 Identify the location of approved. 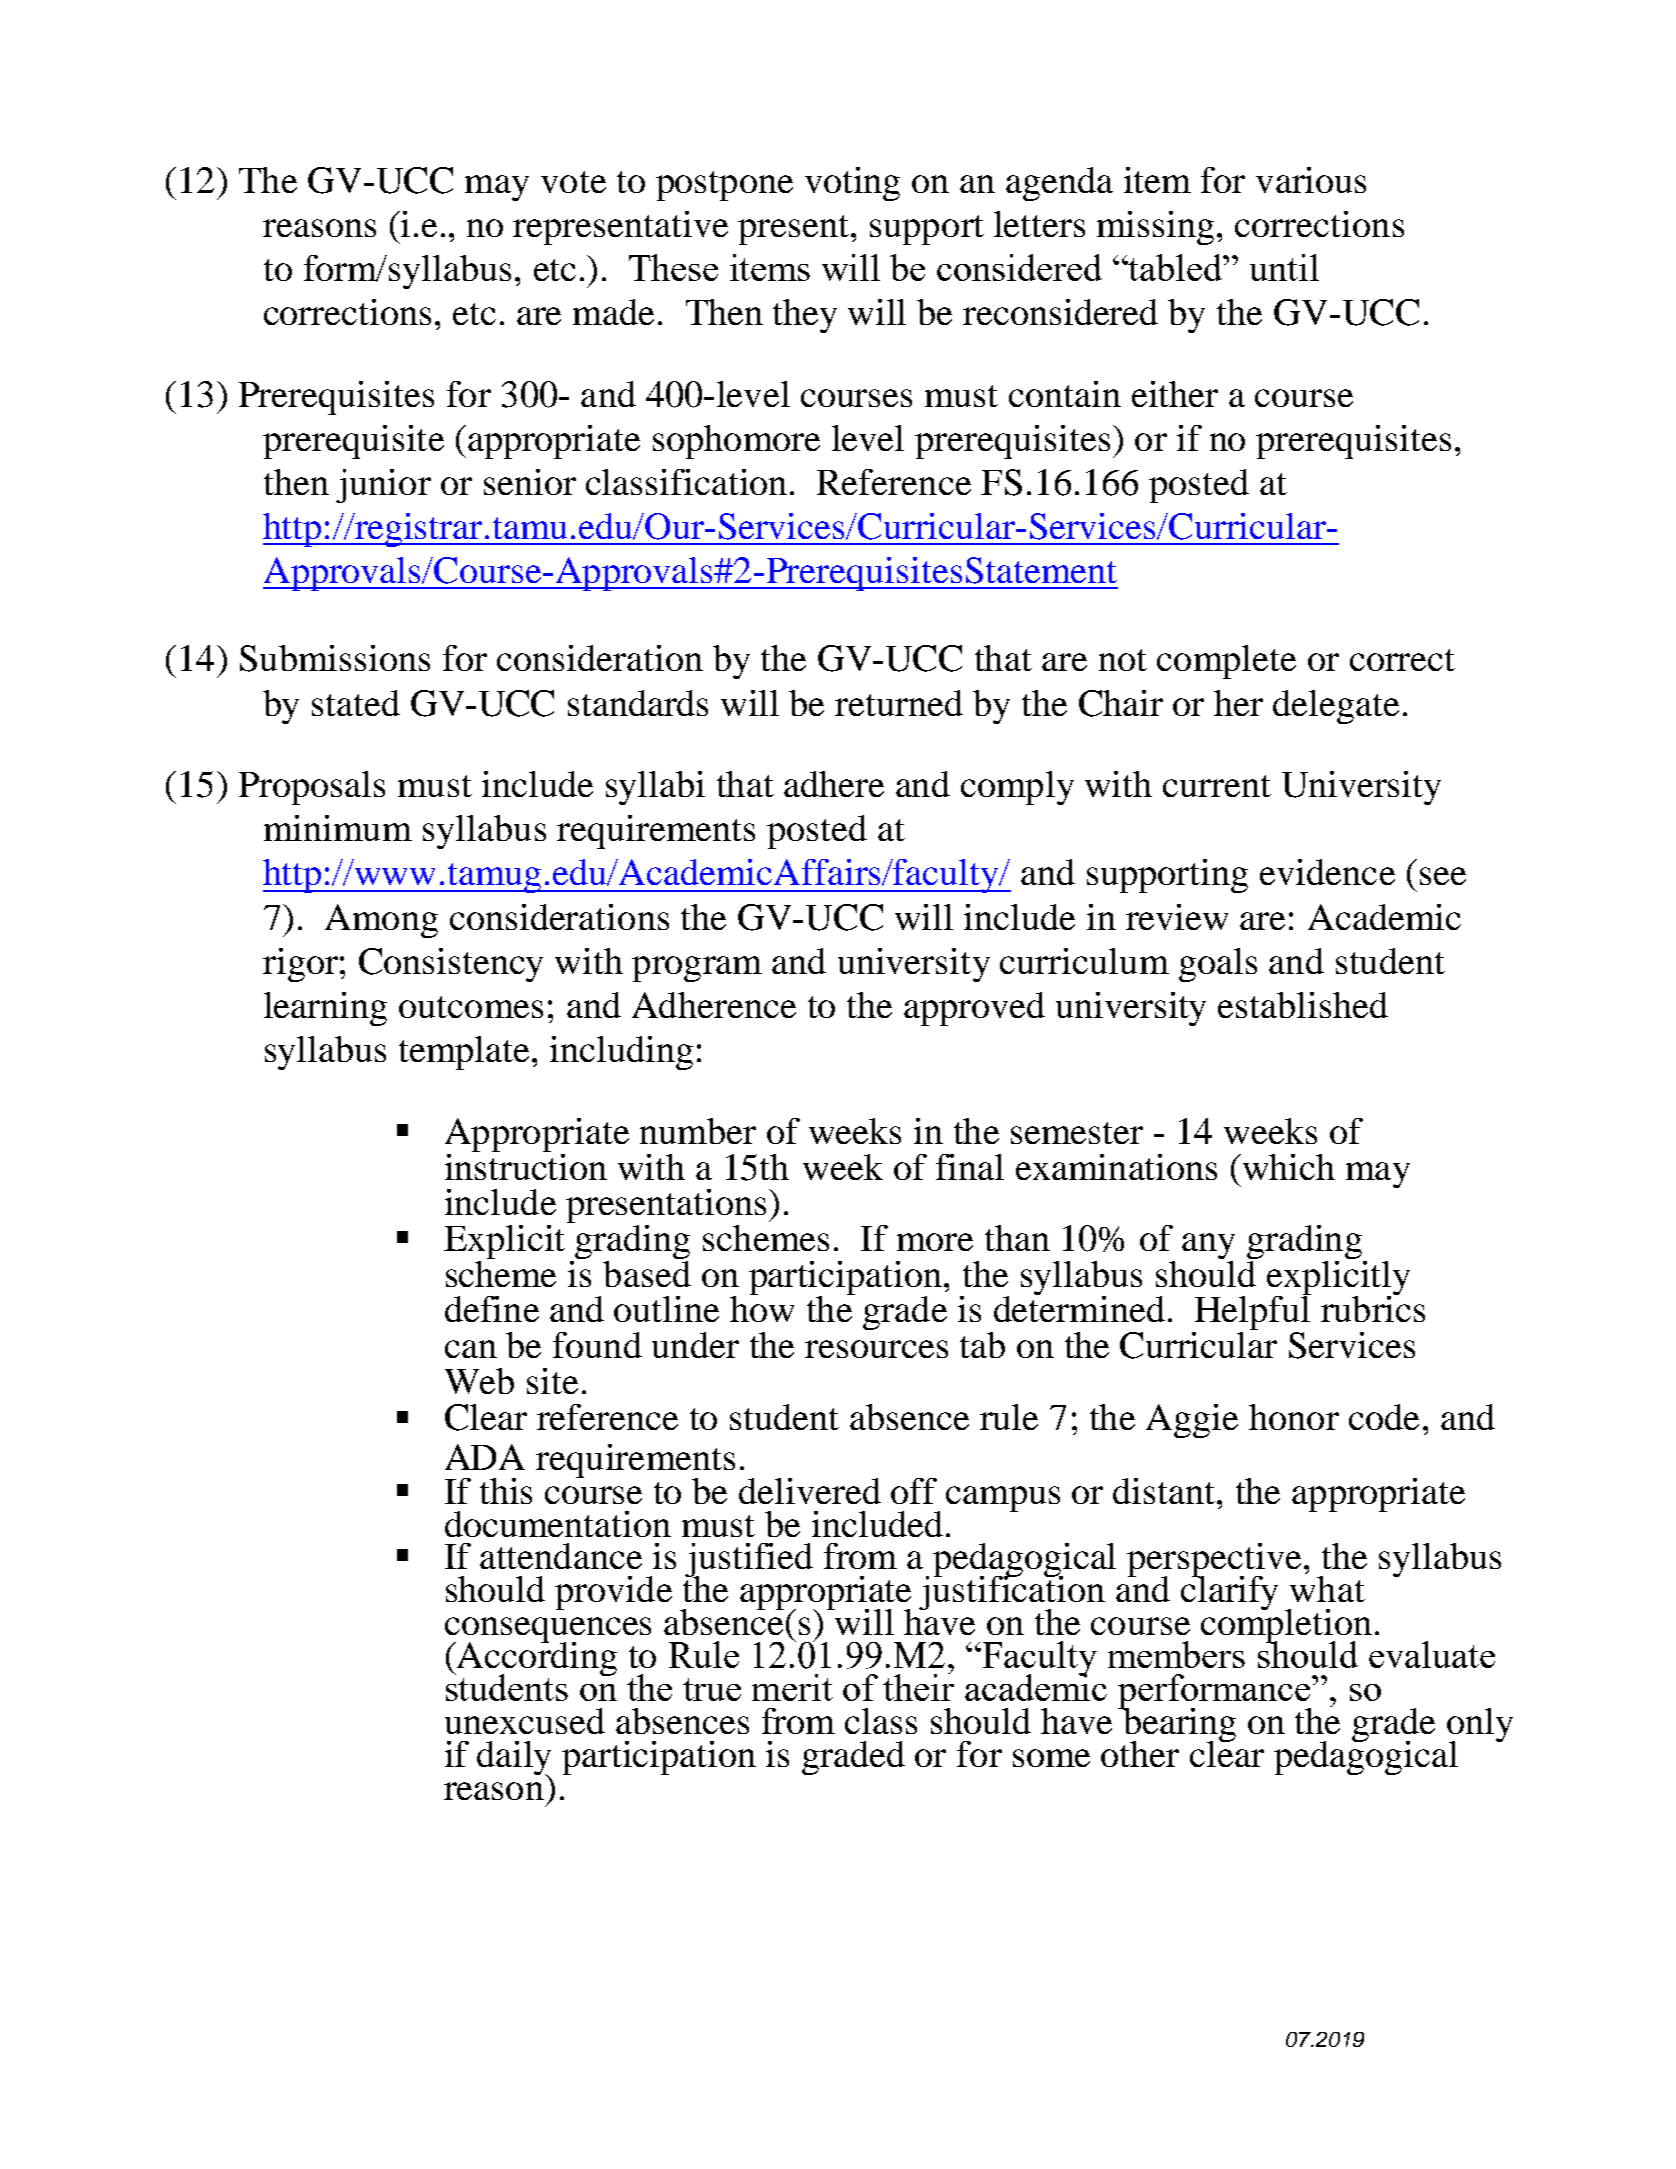
(974, 1009).
